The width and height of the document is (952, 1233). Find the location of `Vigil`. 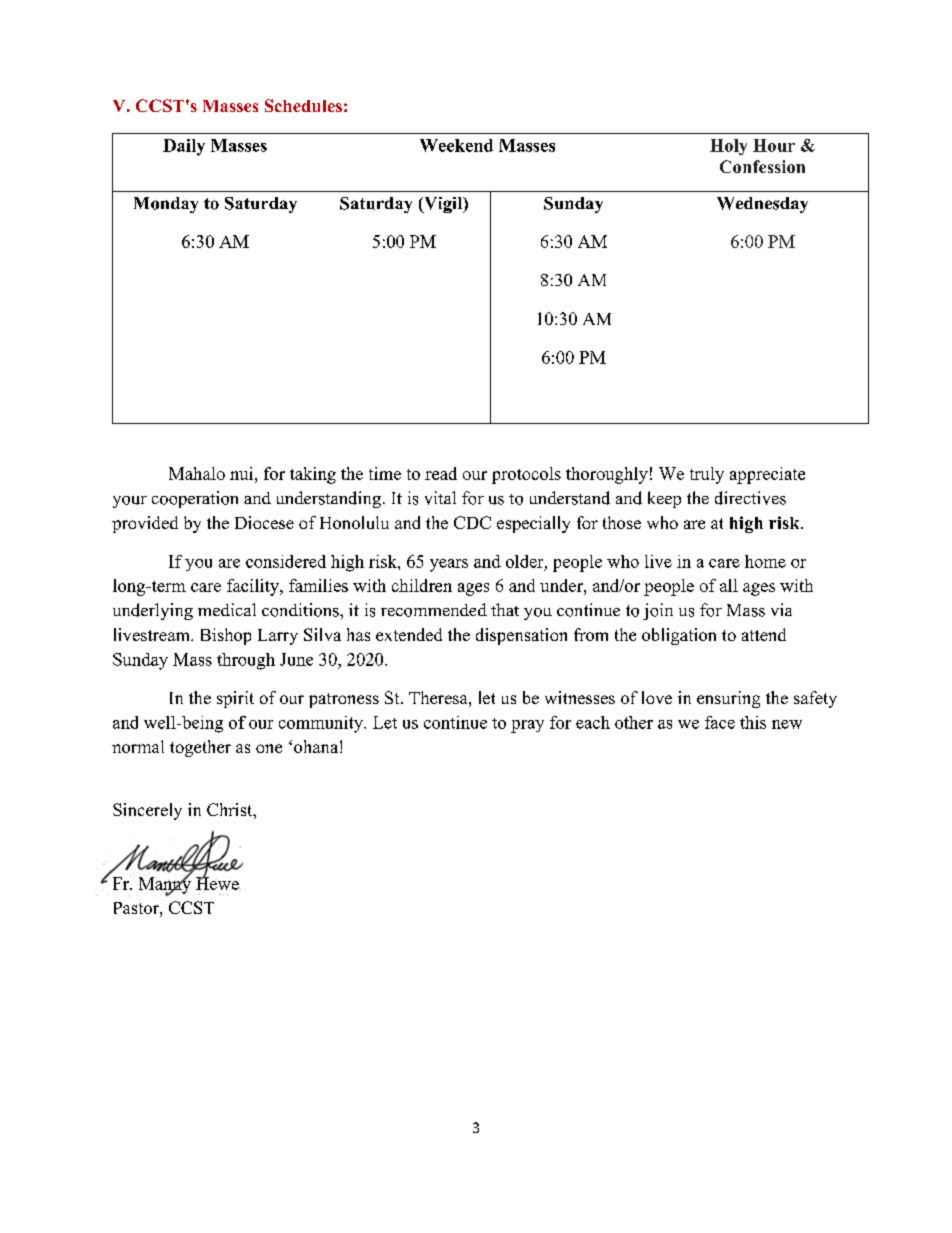

Vigil is located at coordinates (443, 205).
